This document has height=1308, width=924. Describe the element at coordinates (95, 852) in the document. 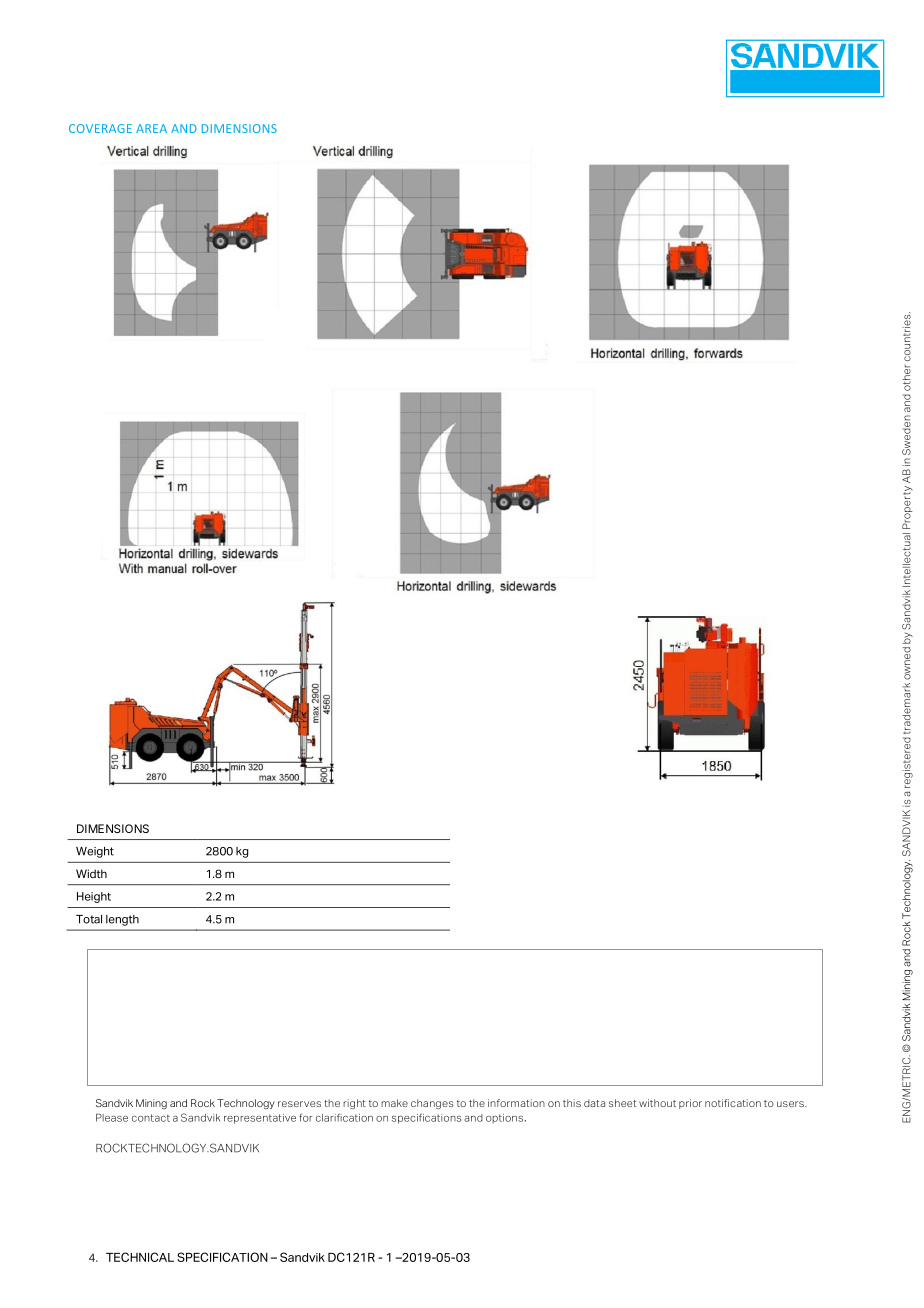

I see `Weight` at that location.
